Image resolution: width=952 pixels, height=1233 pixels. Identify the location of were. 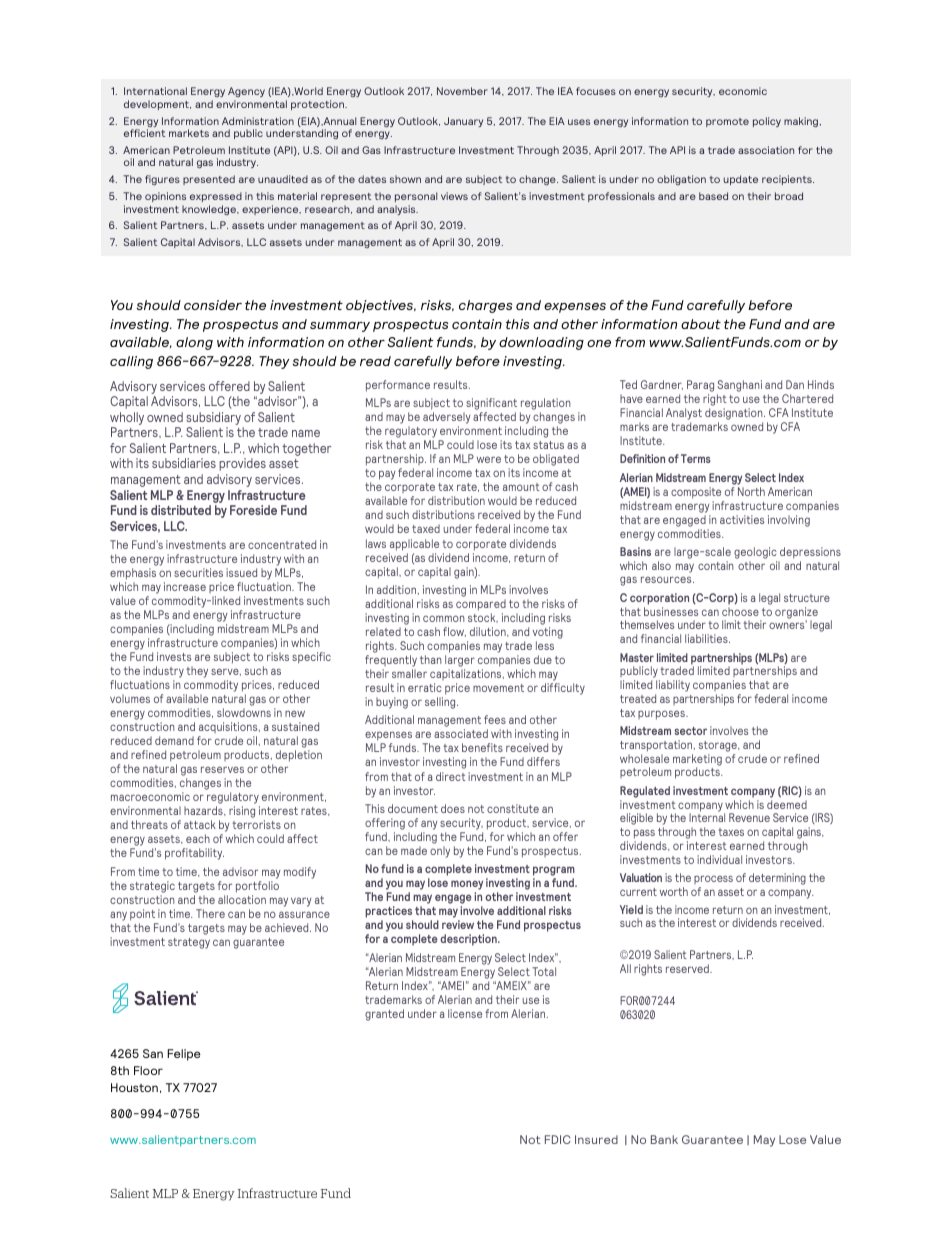
(489, 459).
